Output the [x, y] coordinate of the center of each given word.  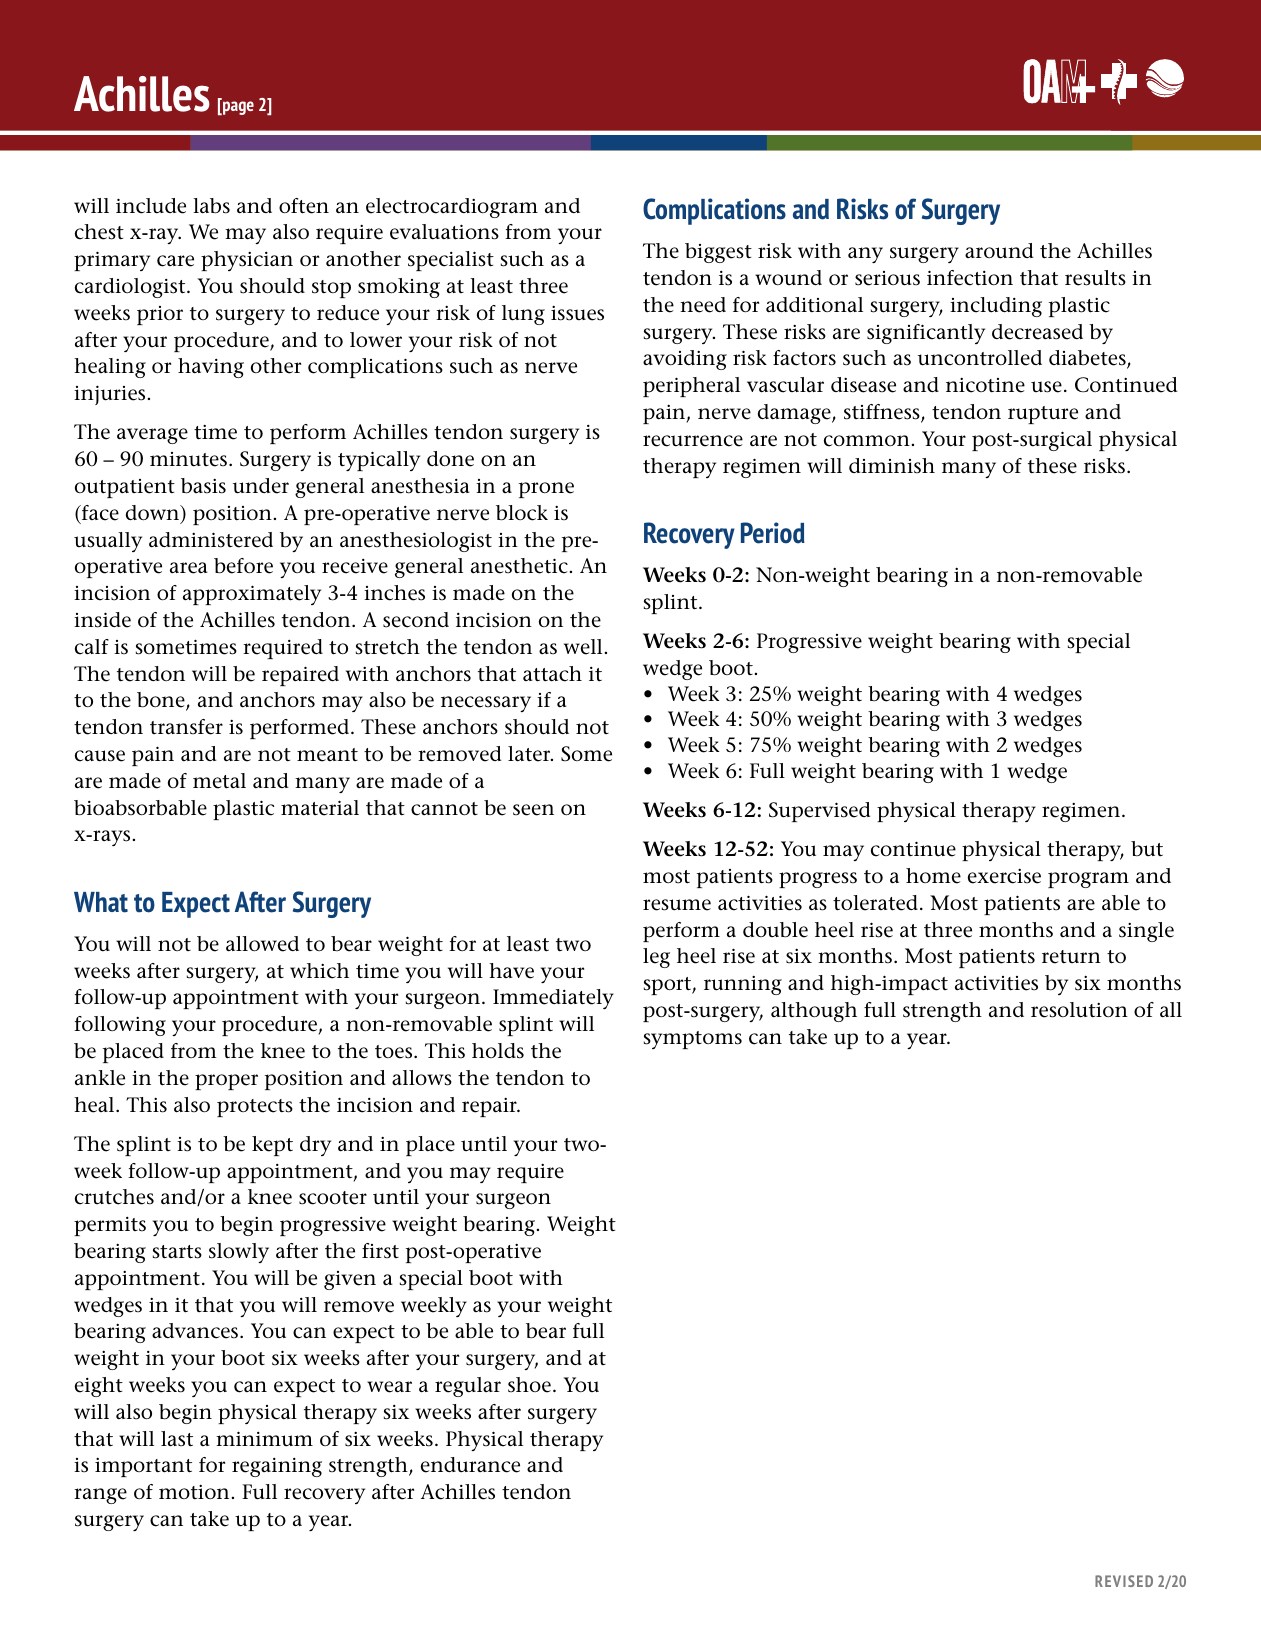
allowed [262, 944]
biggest [718, 253]
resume [677, 905]
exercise [1004, 876]
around [999, 251]
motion [195, 1492]
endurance [470, 1465]
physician [247, 261]
